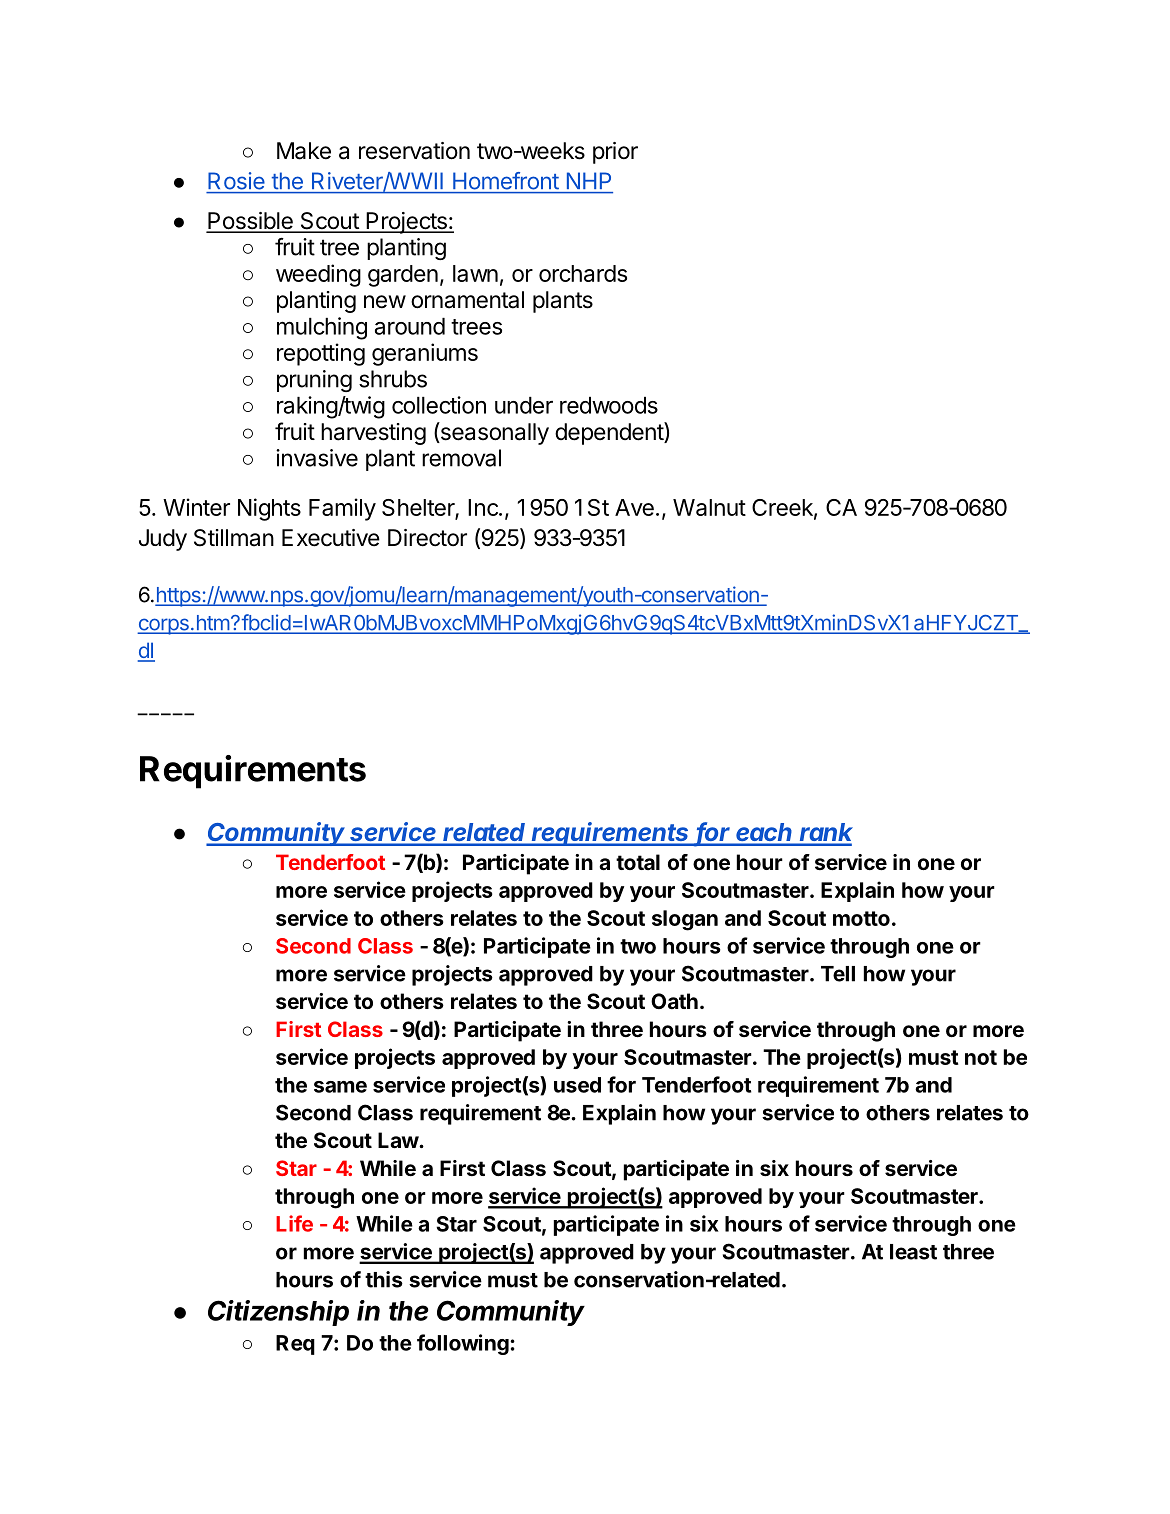  What do you see at coordinates (234, 538) in the screenshot?
I see `Stillman` at bounding box center [234, 538].
